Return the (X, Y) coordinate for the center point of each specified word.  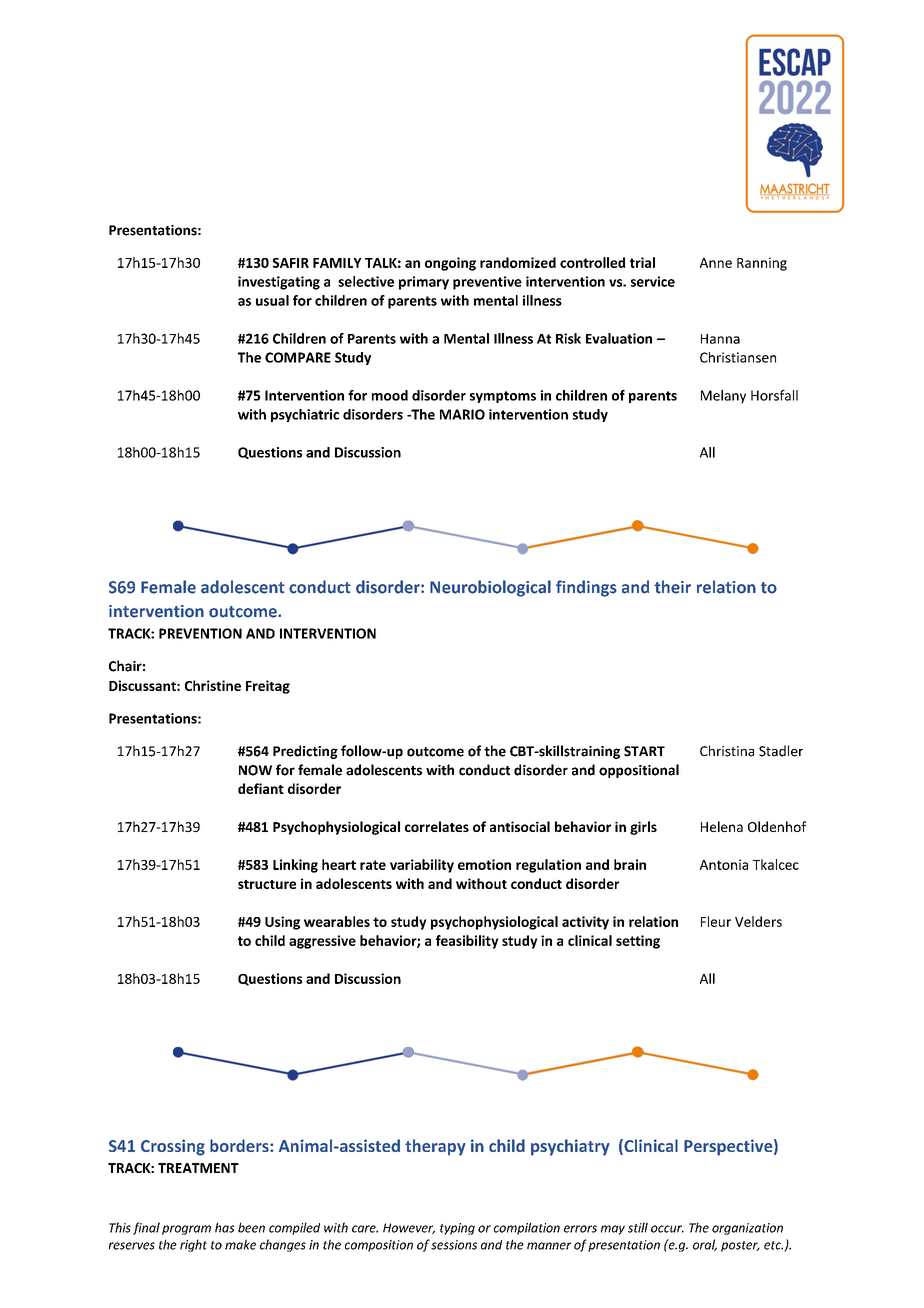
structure (267, 884)
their (672, 587)
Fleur (716, 921)
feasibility (467, 942)
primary (424, 283)
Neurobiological (490, 588)
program (186, 1230)
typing (457, 1229)
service (653, 281)
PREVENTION (200, 633)
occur (667, 1229)
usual (272, 300)
